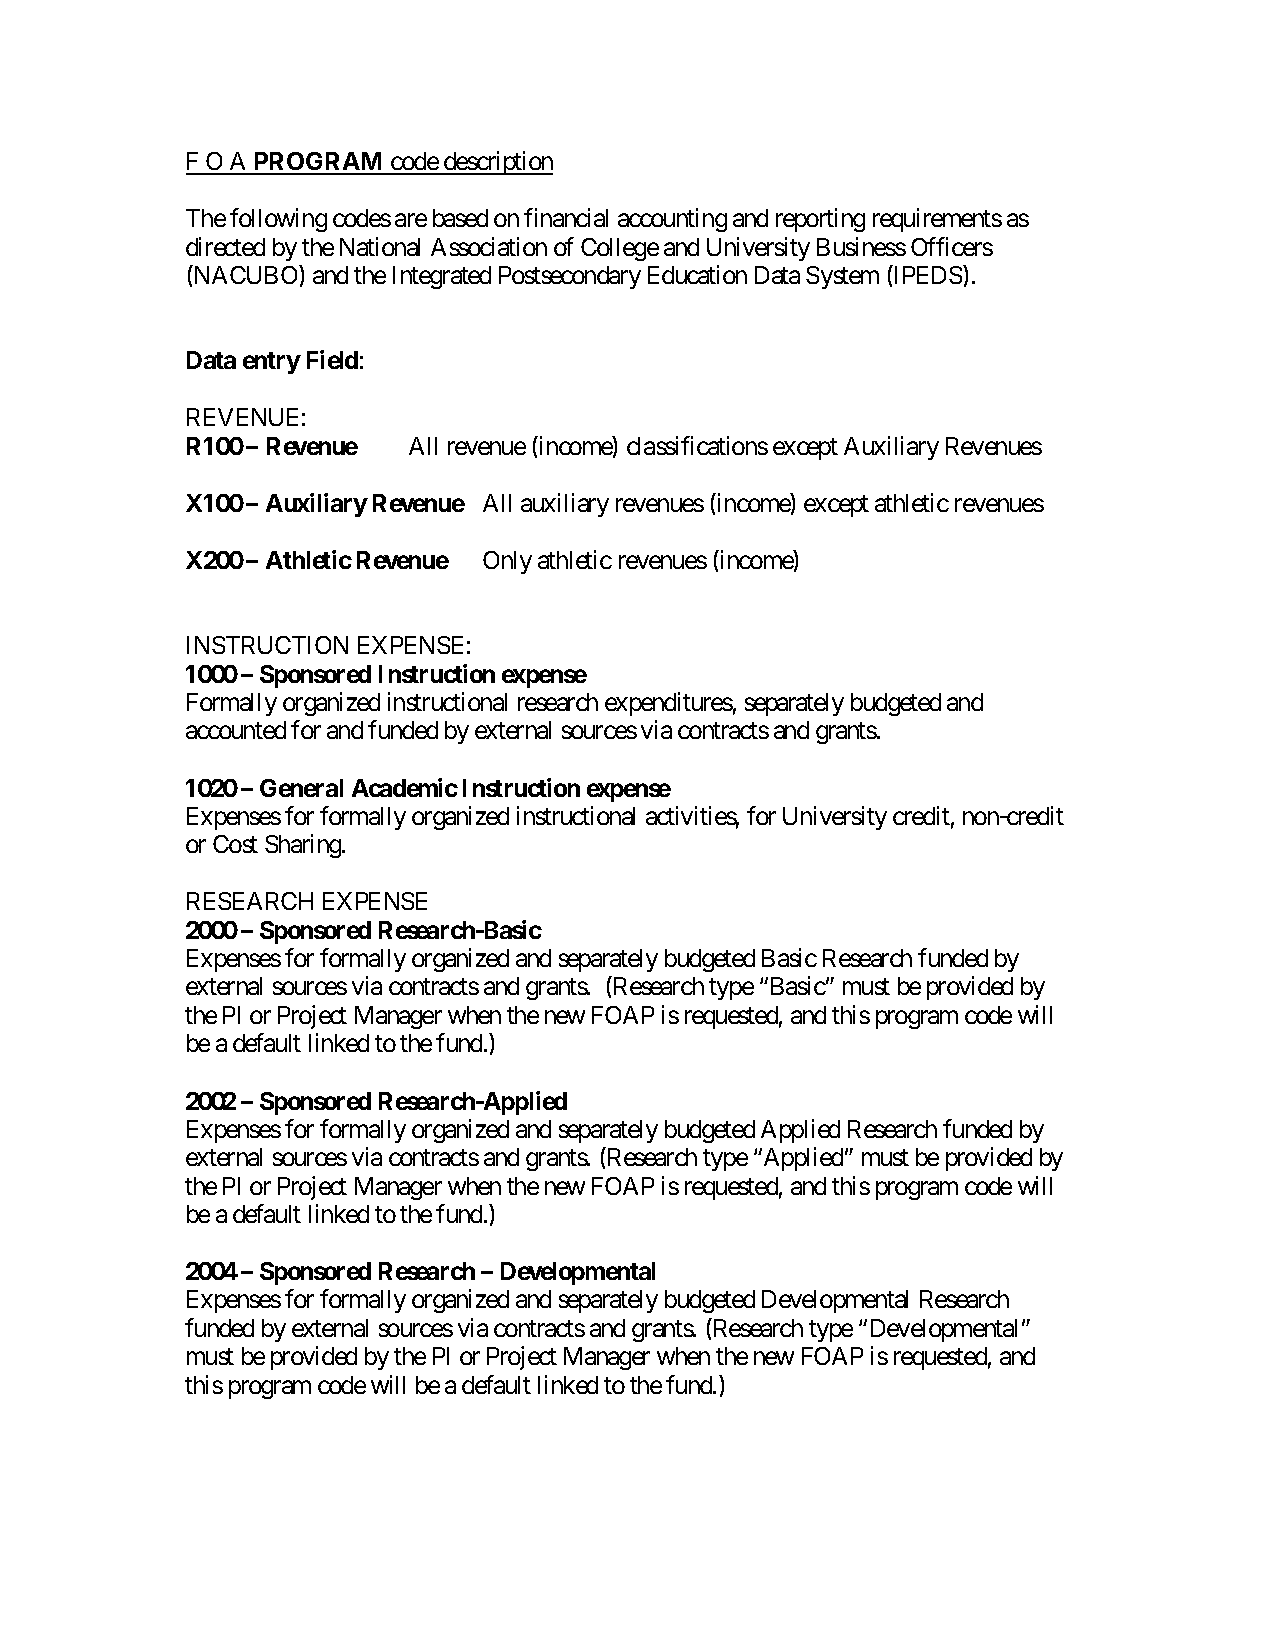  Describe the element at coordinates (669, 704) in the screenshot. I see `expenditures` at that location.
